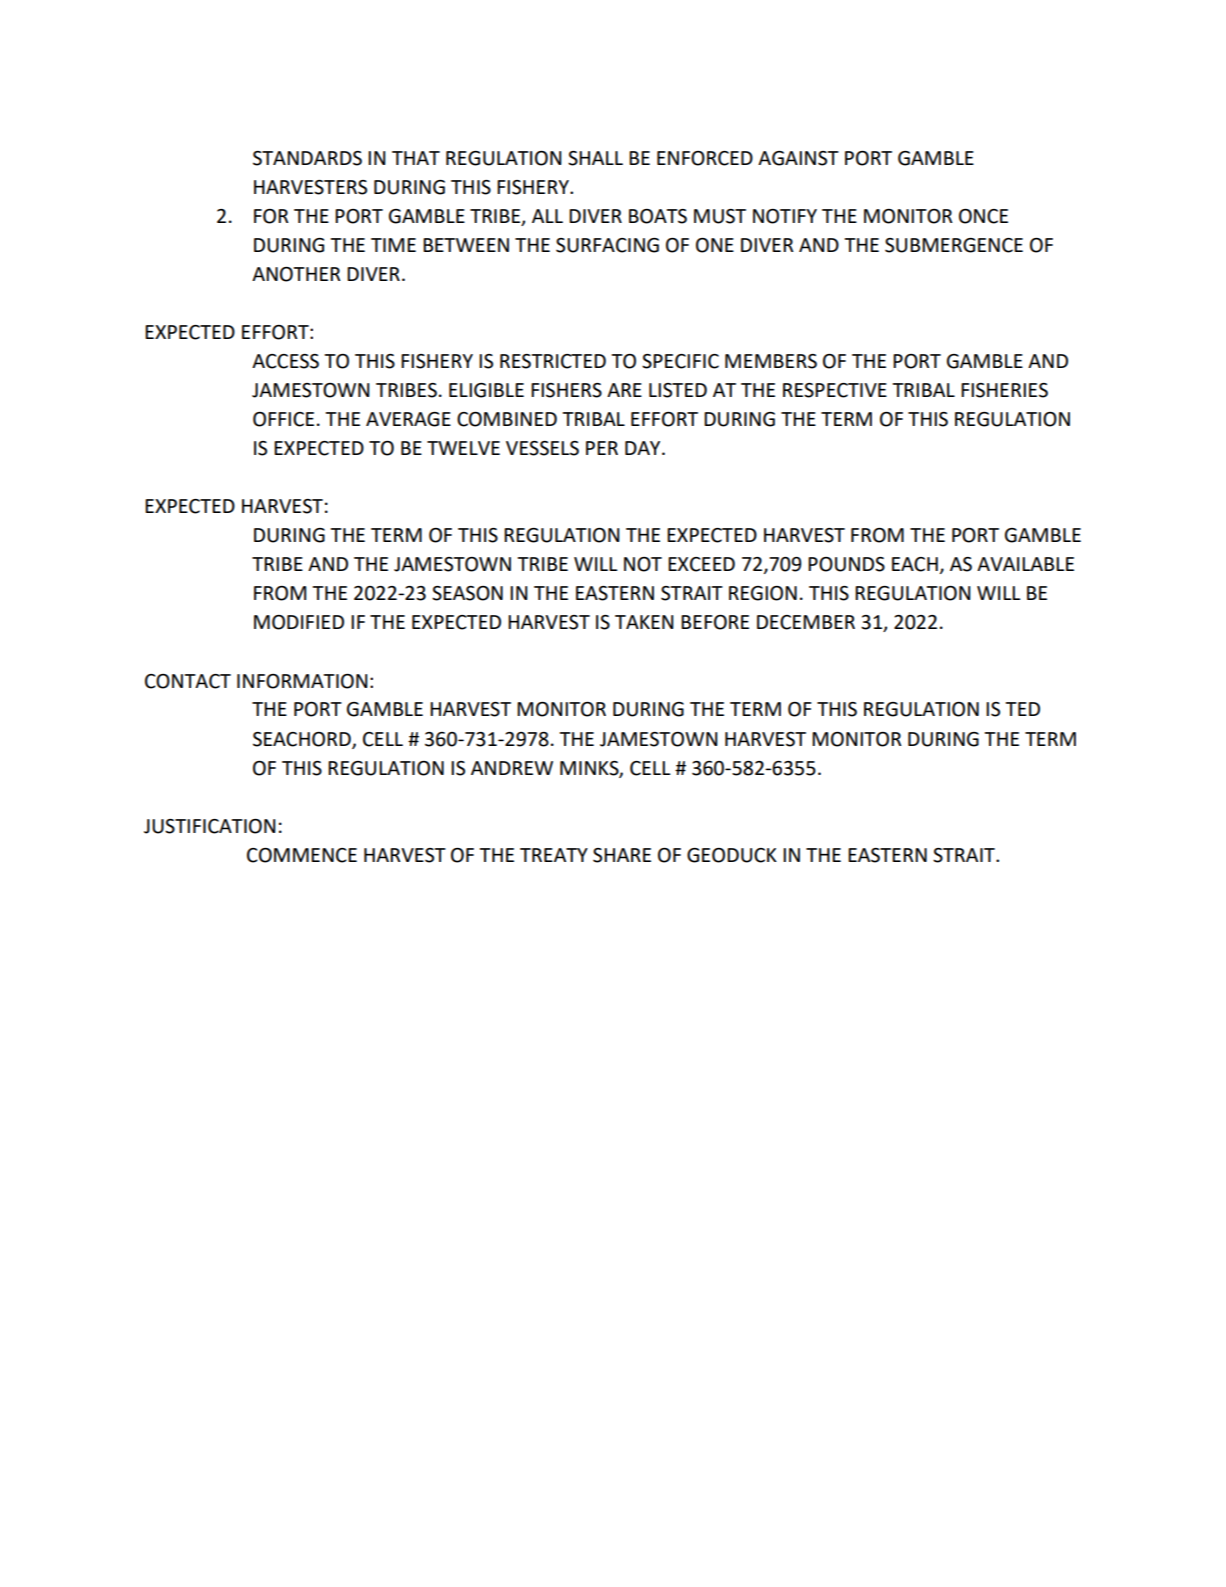 The image size is (1226, 1587). Describe the element at coordinates (983, 216) in the screenshot. I see `ONCE` at that location.
